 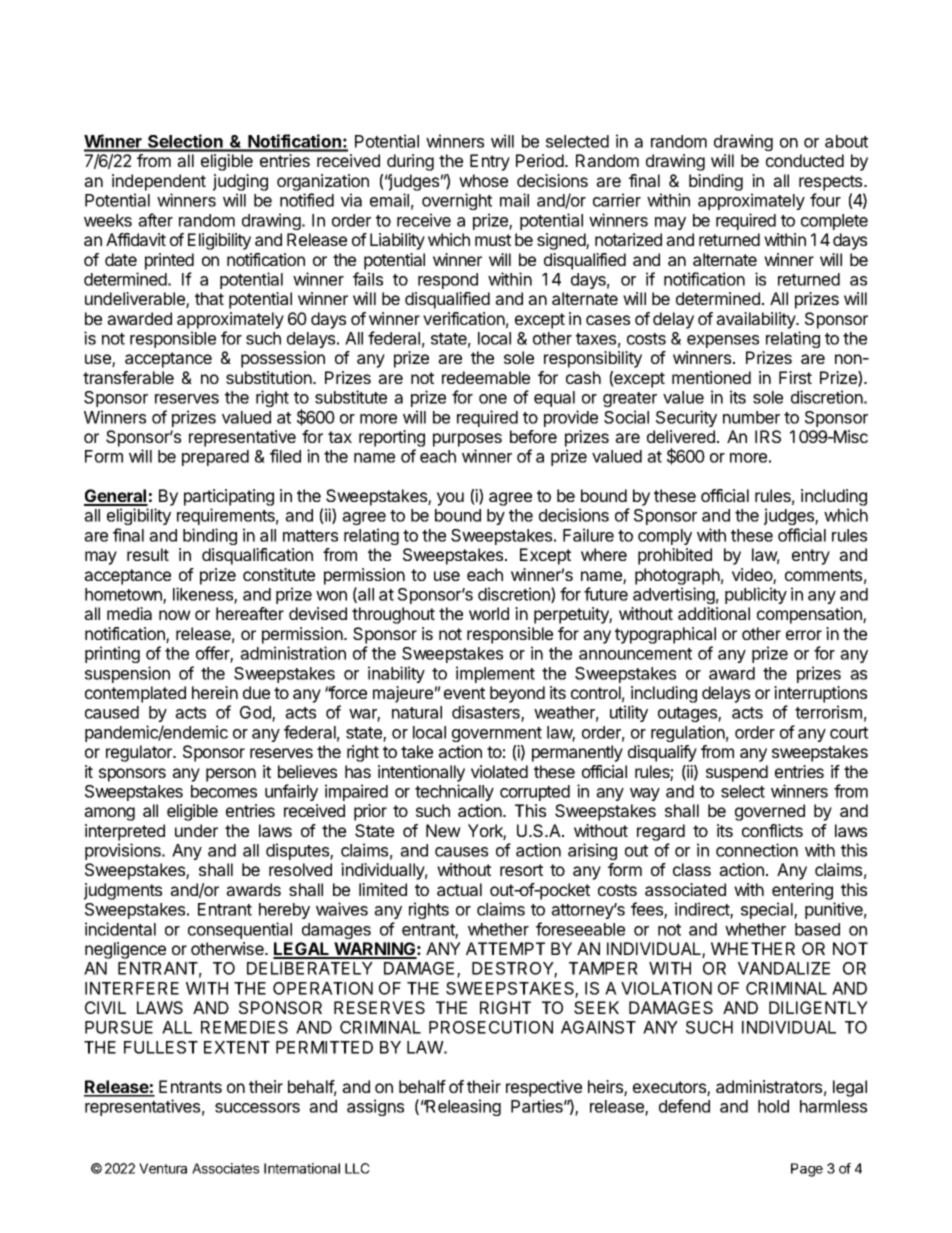 I want to click on independent, so click(x=159, y=182).
